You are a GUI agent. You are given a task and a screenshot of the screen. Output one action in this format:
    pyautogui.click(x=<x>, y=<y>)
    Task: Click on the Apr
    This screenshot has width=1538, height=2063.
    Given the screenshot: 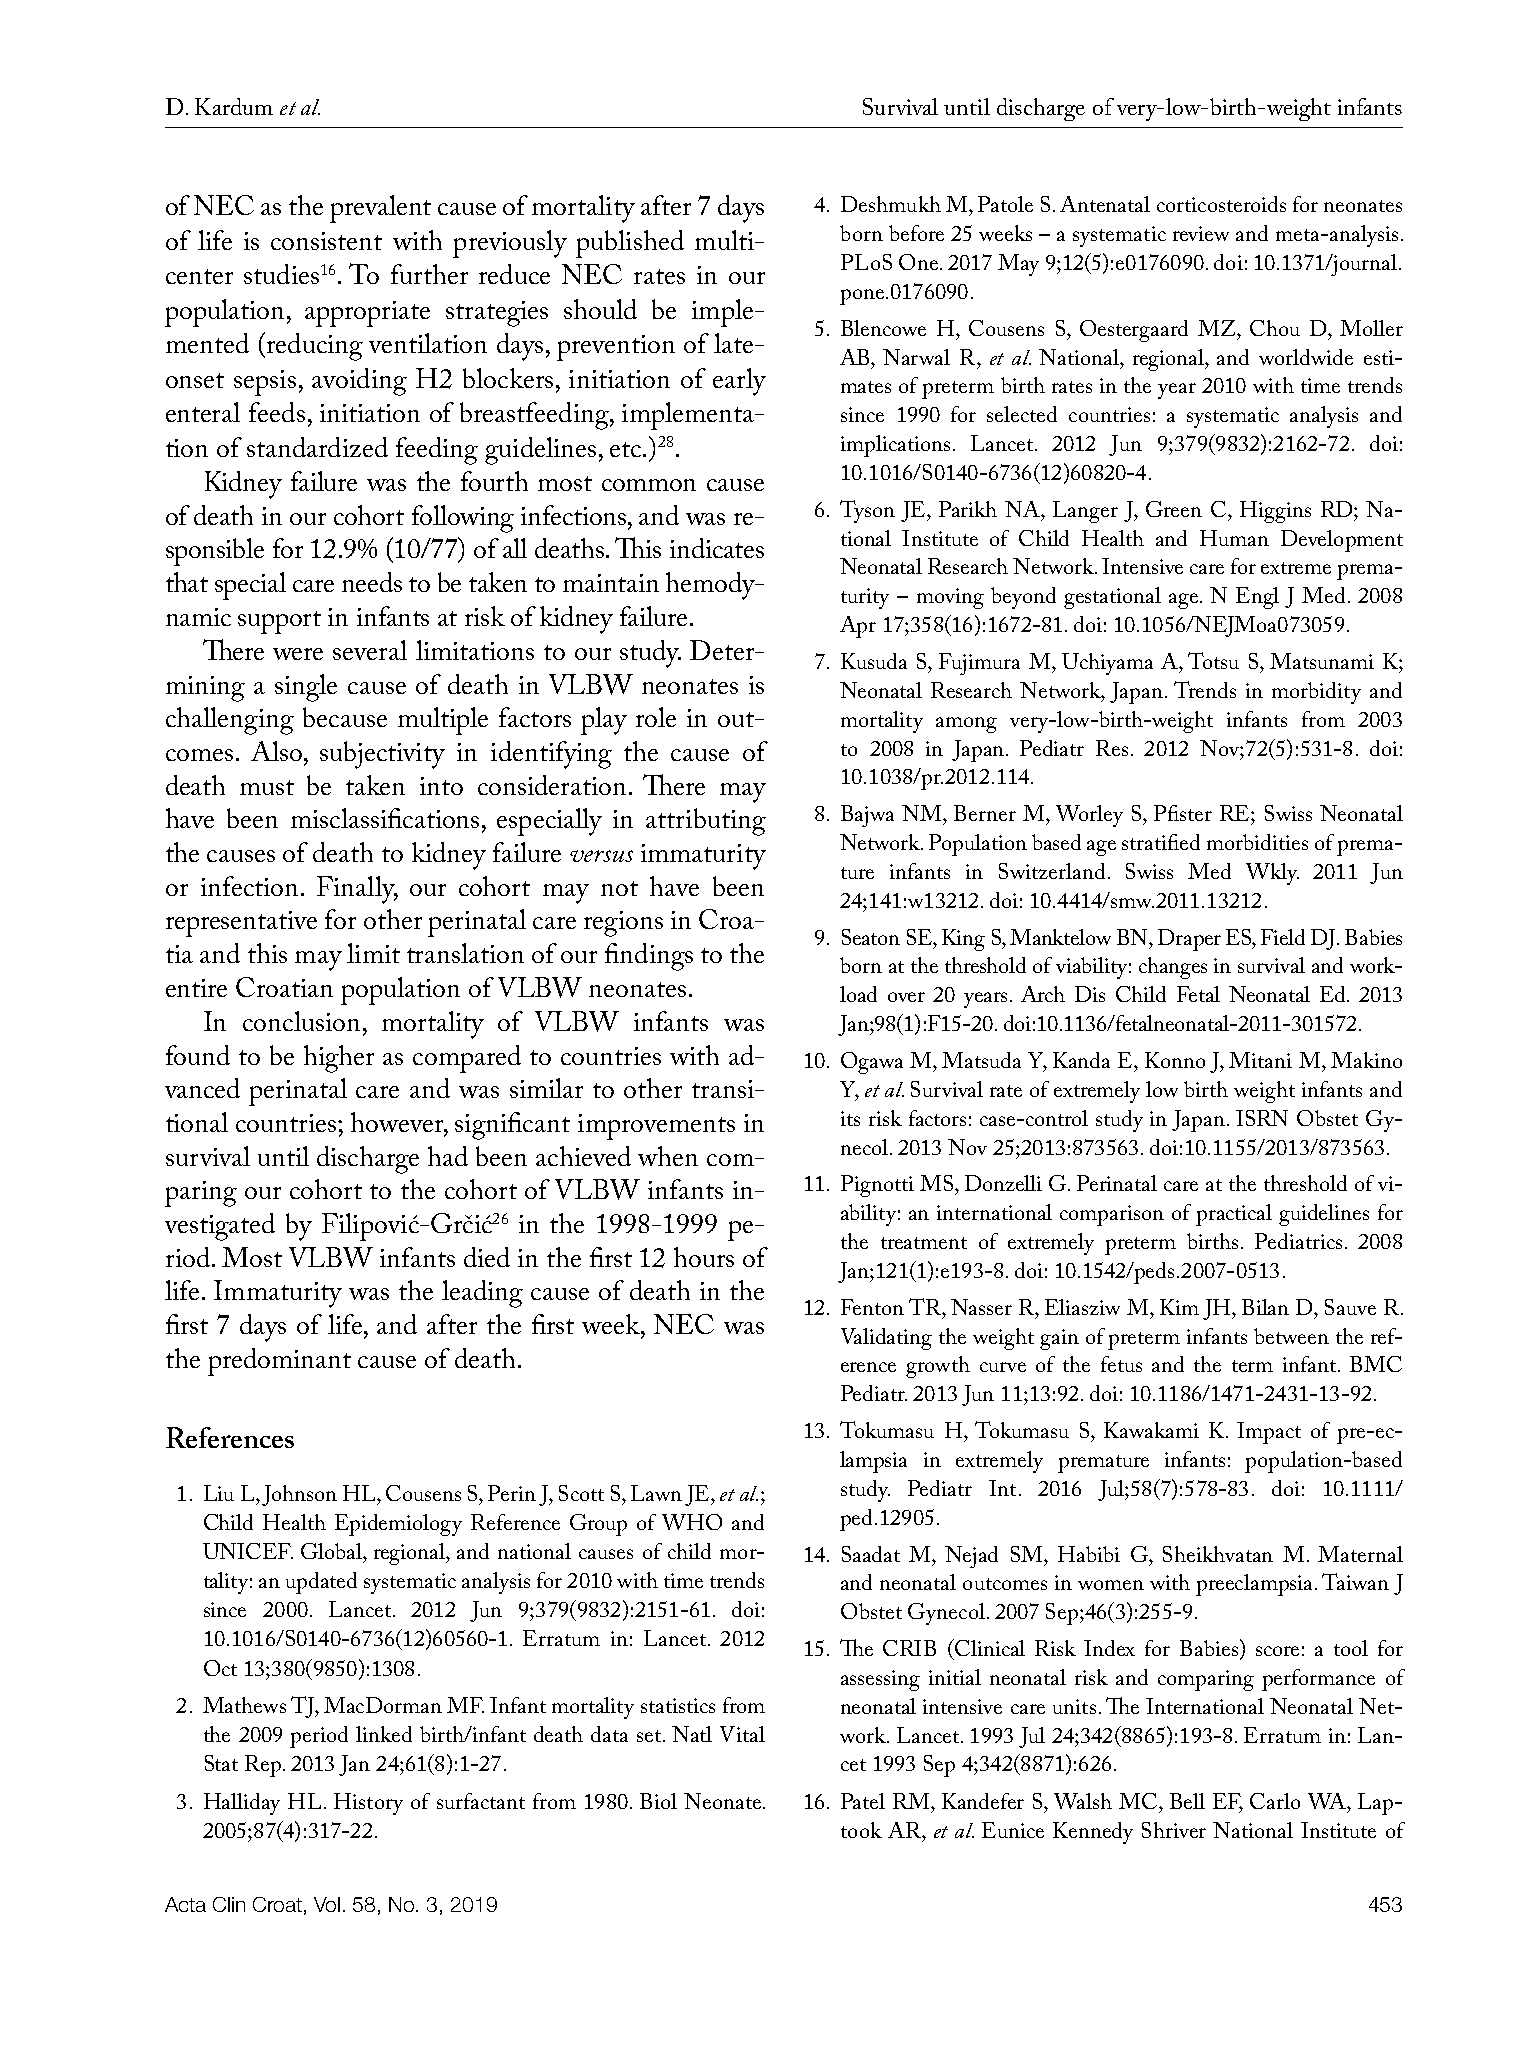 What is the action you would take?
    pyautogui.click(x=858, y=627)
